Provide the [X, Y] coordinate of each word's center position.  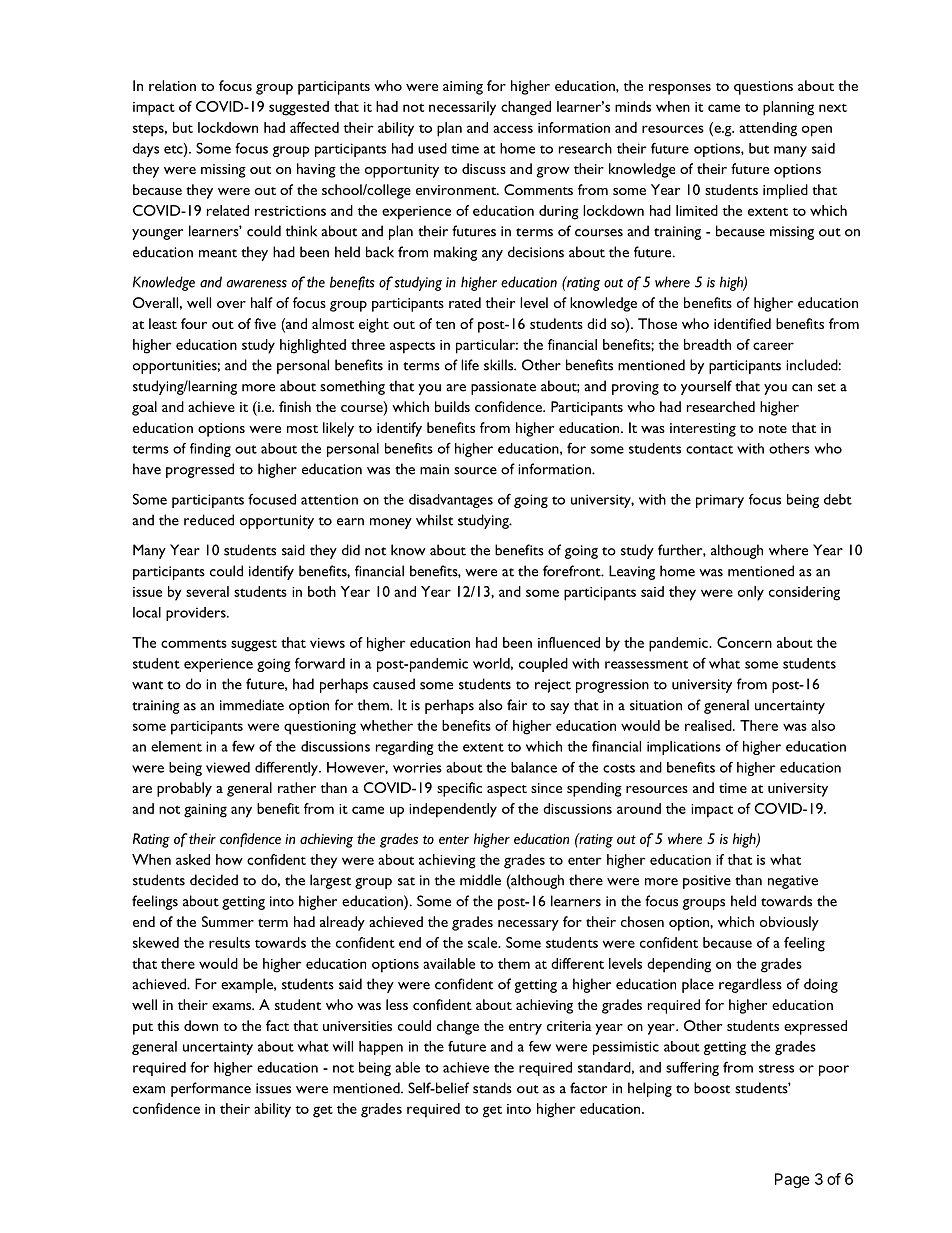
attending [768, 129]
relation [172, 85]
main [434, 469]
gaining [205, 811]
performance [211, 1089]
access [513, 129]
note [773, 429]
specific [459, 789]
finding [210, 450]
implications [684, 748]
